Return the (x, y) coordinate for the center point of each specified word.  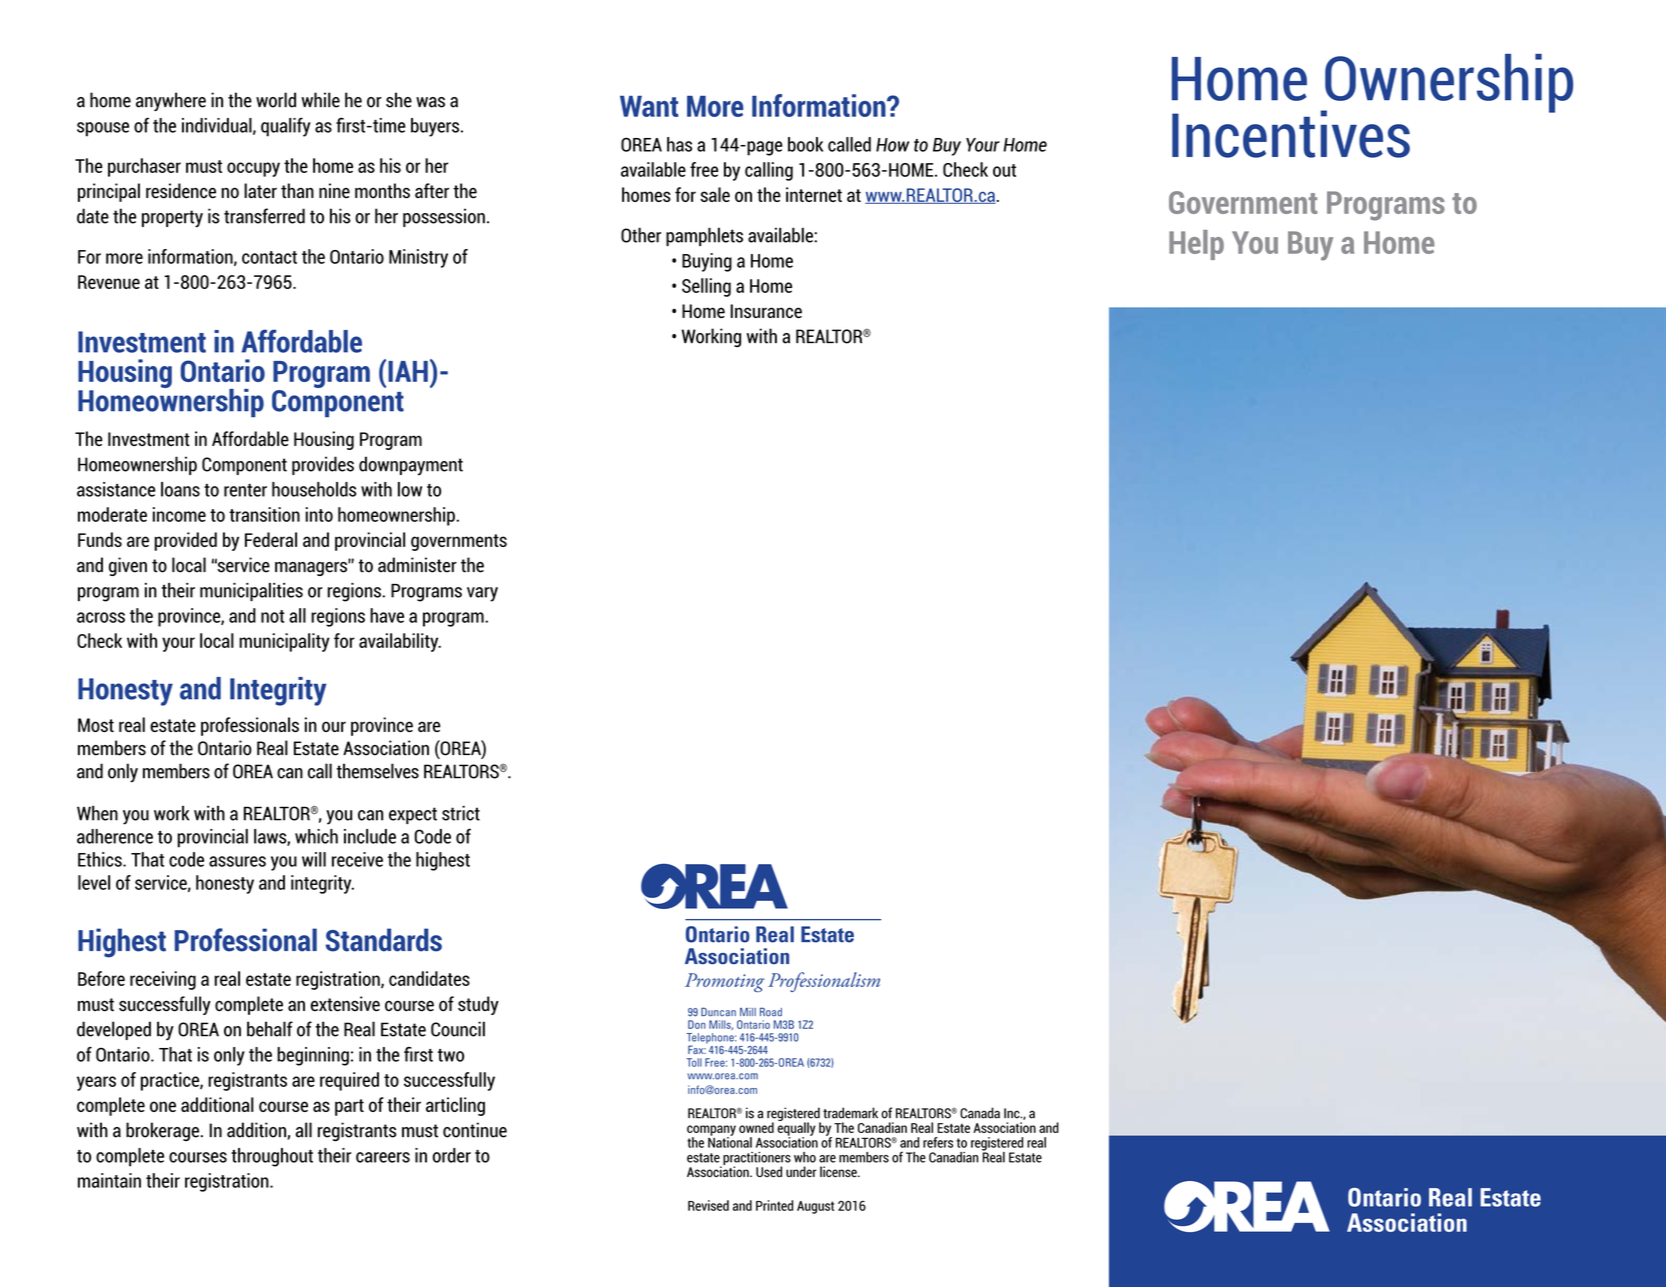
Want (649, 106)
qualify (286, 127)
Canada (980, 1113)
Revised (708, 1205)
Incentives (1291, 134)
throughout (272, 1157)
